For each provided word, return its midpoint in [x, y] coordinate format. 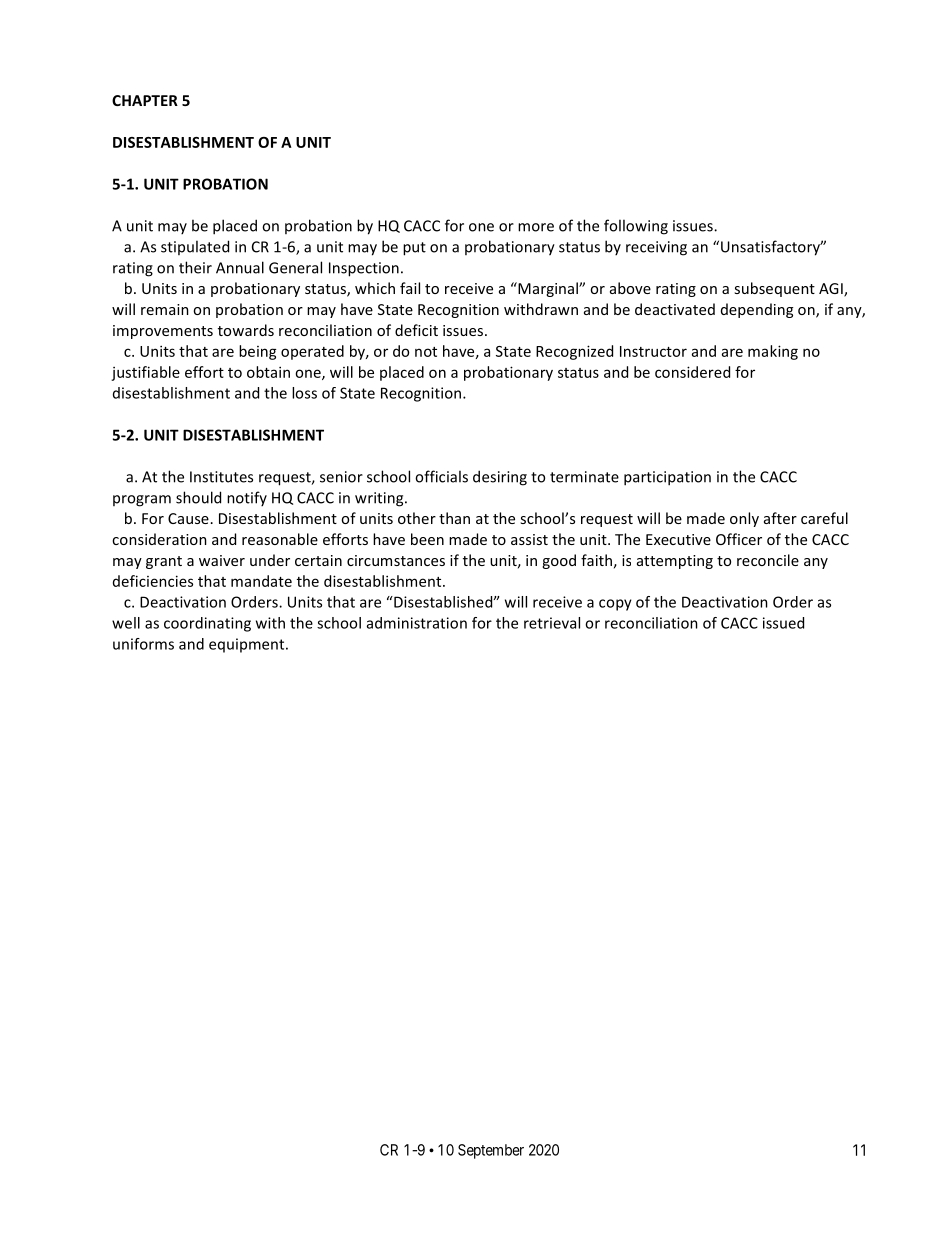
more [536, 227]
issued [783, 623]
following [636, 227]
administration [417, 623]
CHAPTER [145, 100]
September [491, 1151]
